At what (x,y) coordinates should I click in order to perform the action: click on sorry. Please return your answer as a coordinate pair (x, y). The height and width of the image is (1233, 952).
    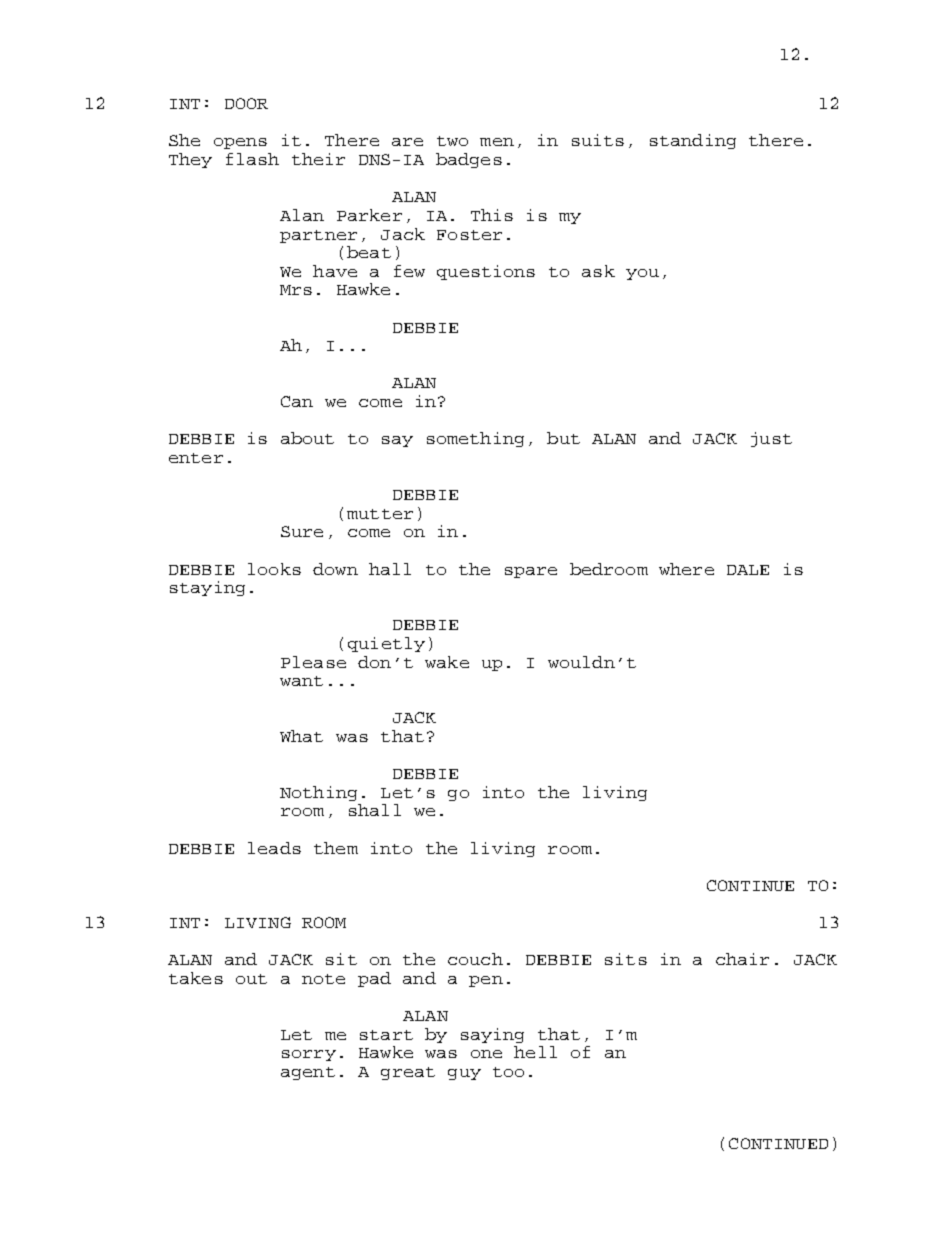
    Looking at the image, I should click on (309, 1055).
